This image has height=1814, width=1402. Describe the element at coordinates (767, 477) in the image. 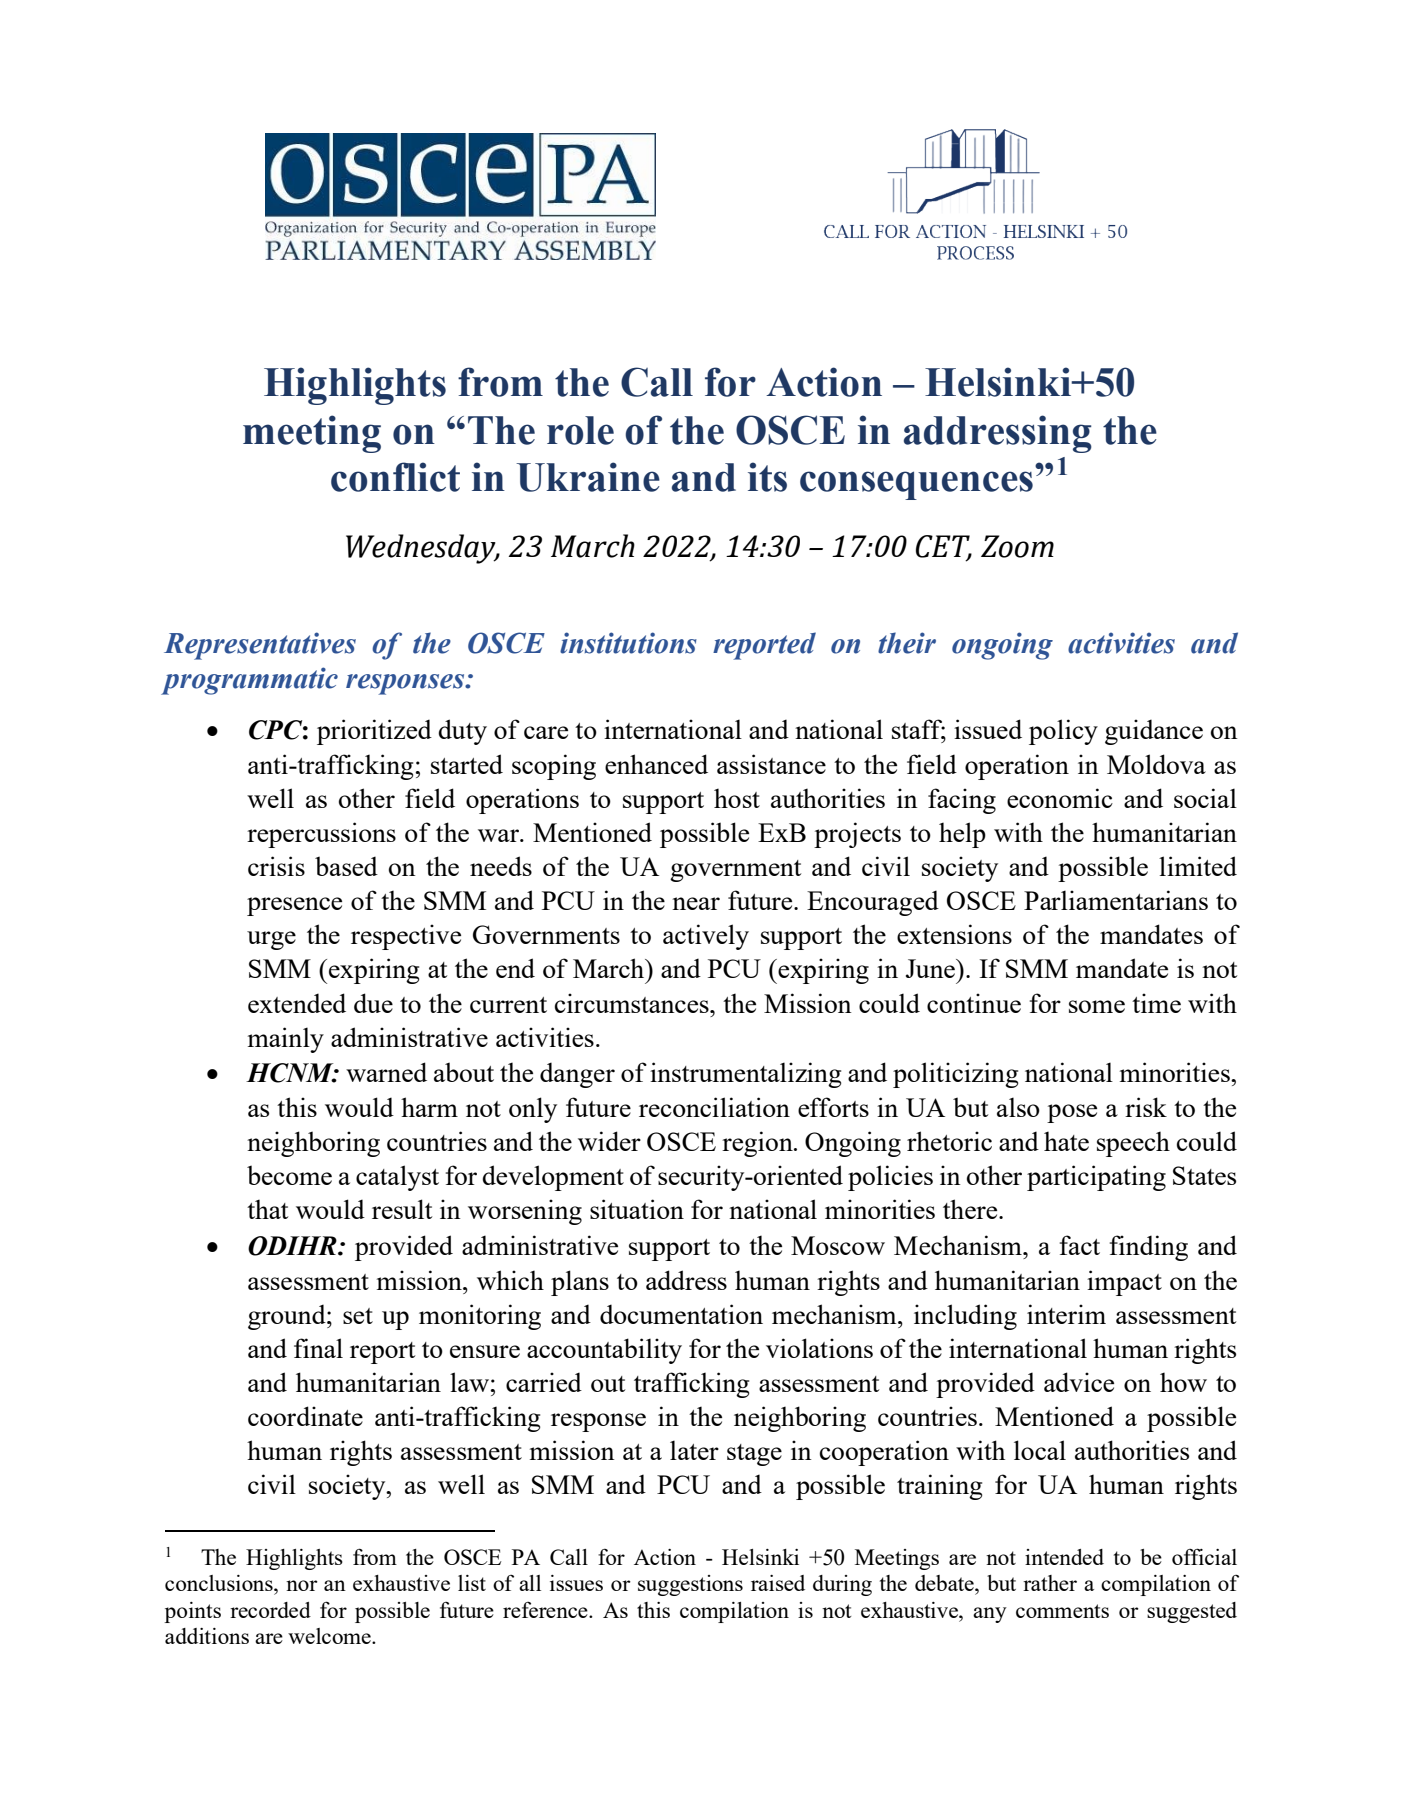

I see `its` at that location.
